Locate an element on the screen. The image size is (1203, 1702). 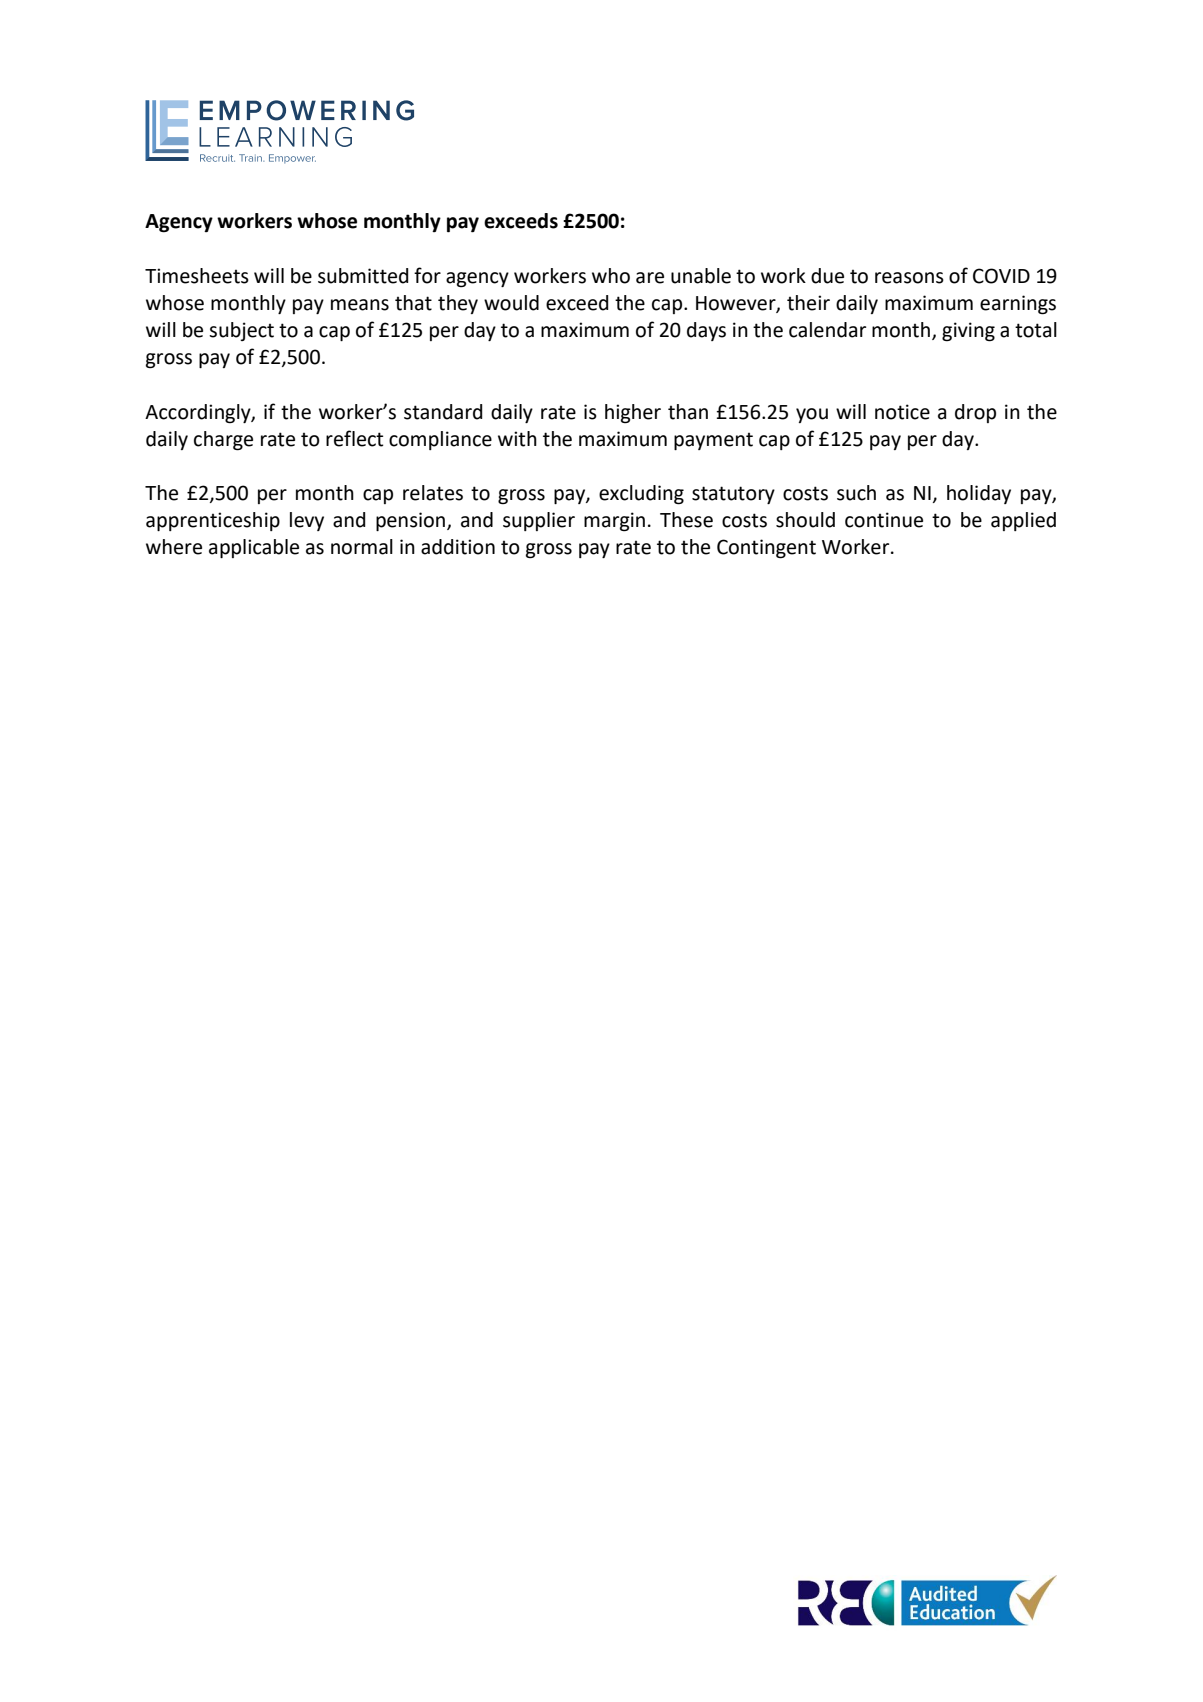
standard is located at coordinates (443, 412).
